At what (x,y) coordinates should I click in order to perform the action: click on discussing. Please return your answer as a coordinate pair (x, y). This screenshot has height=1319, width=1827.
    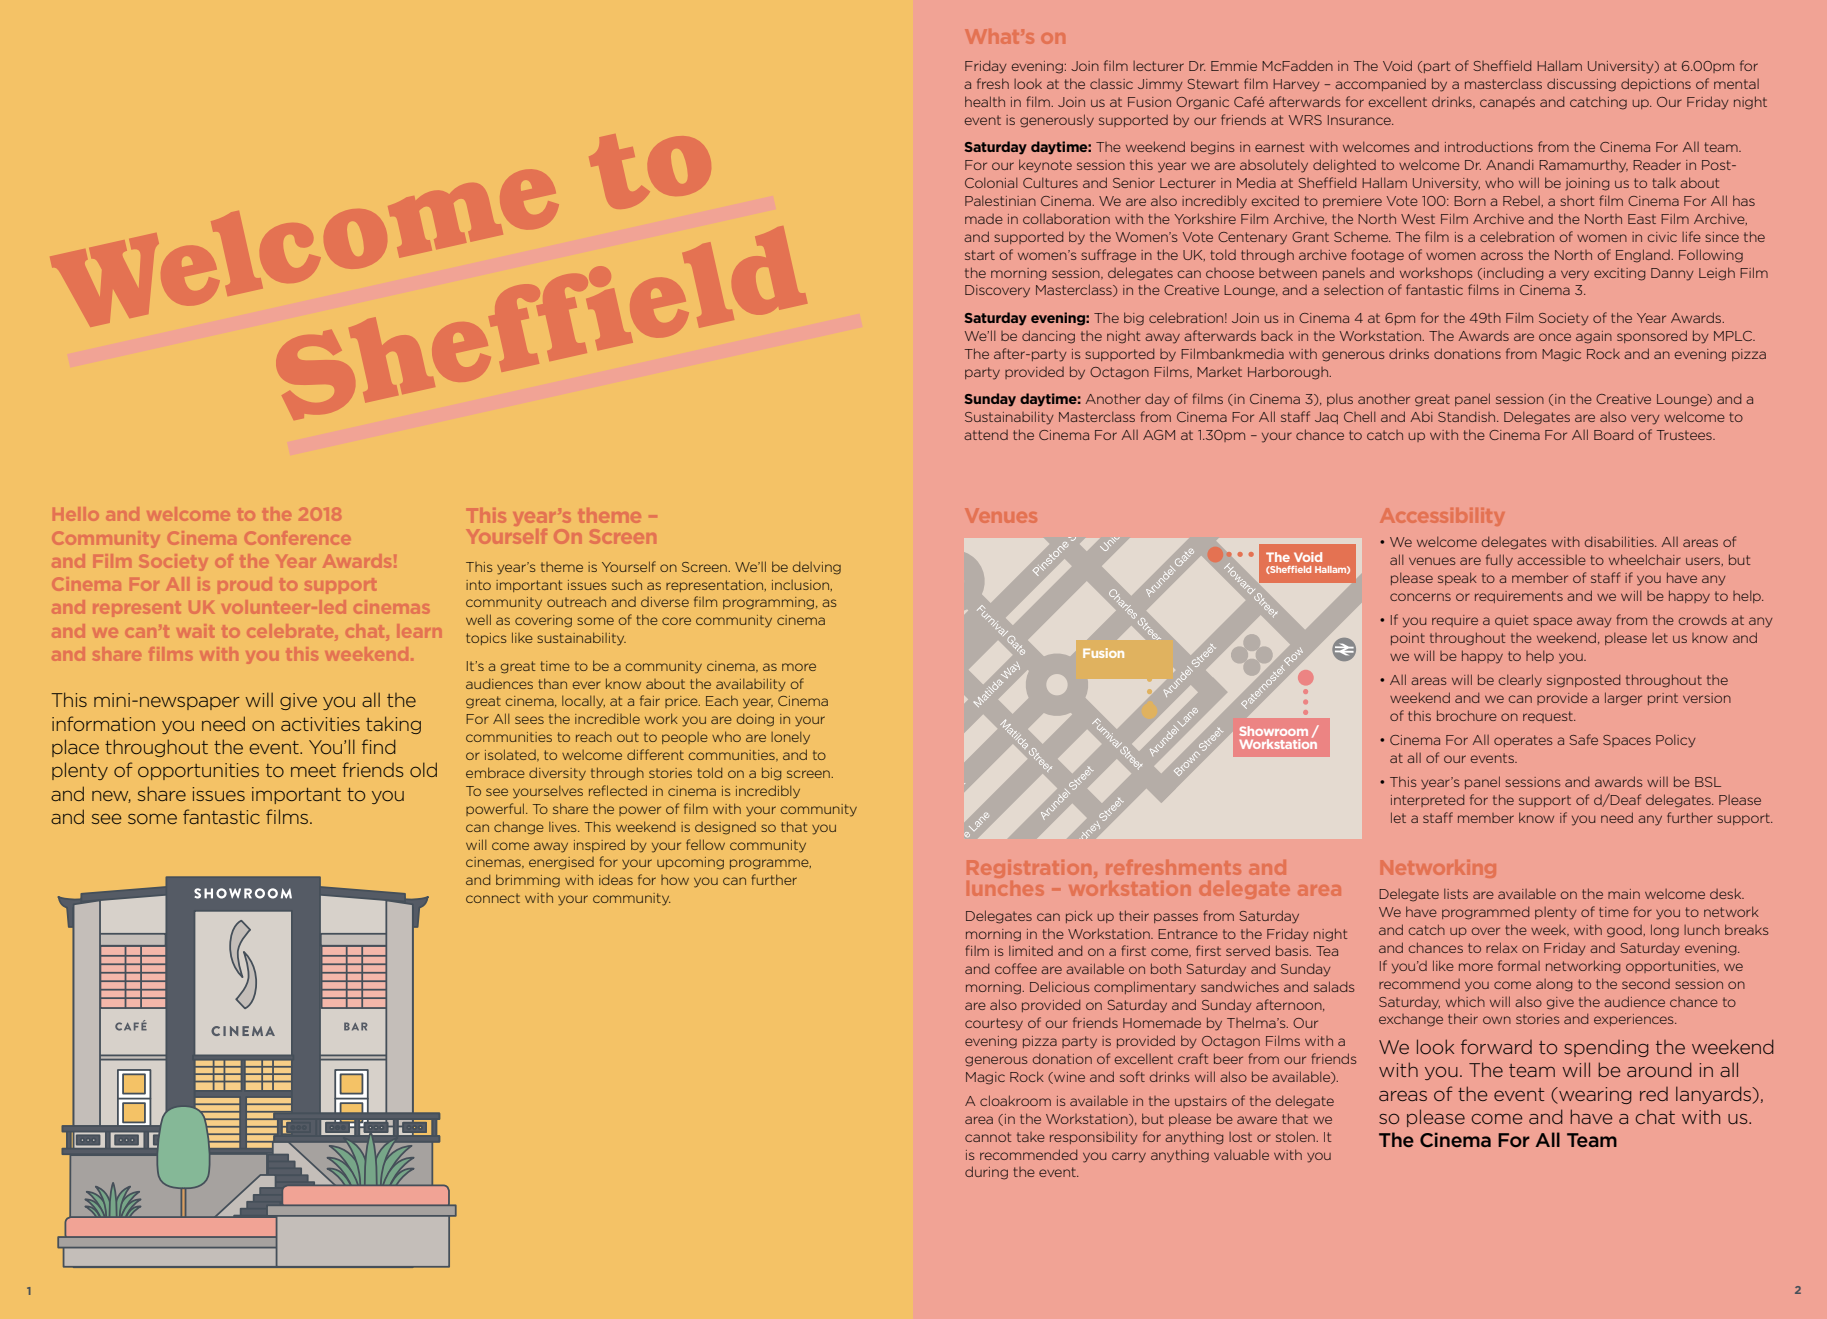
    Looking at the image, I should click on (1581, 85).
